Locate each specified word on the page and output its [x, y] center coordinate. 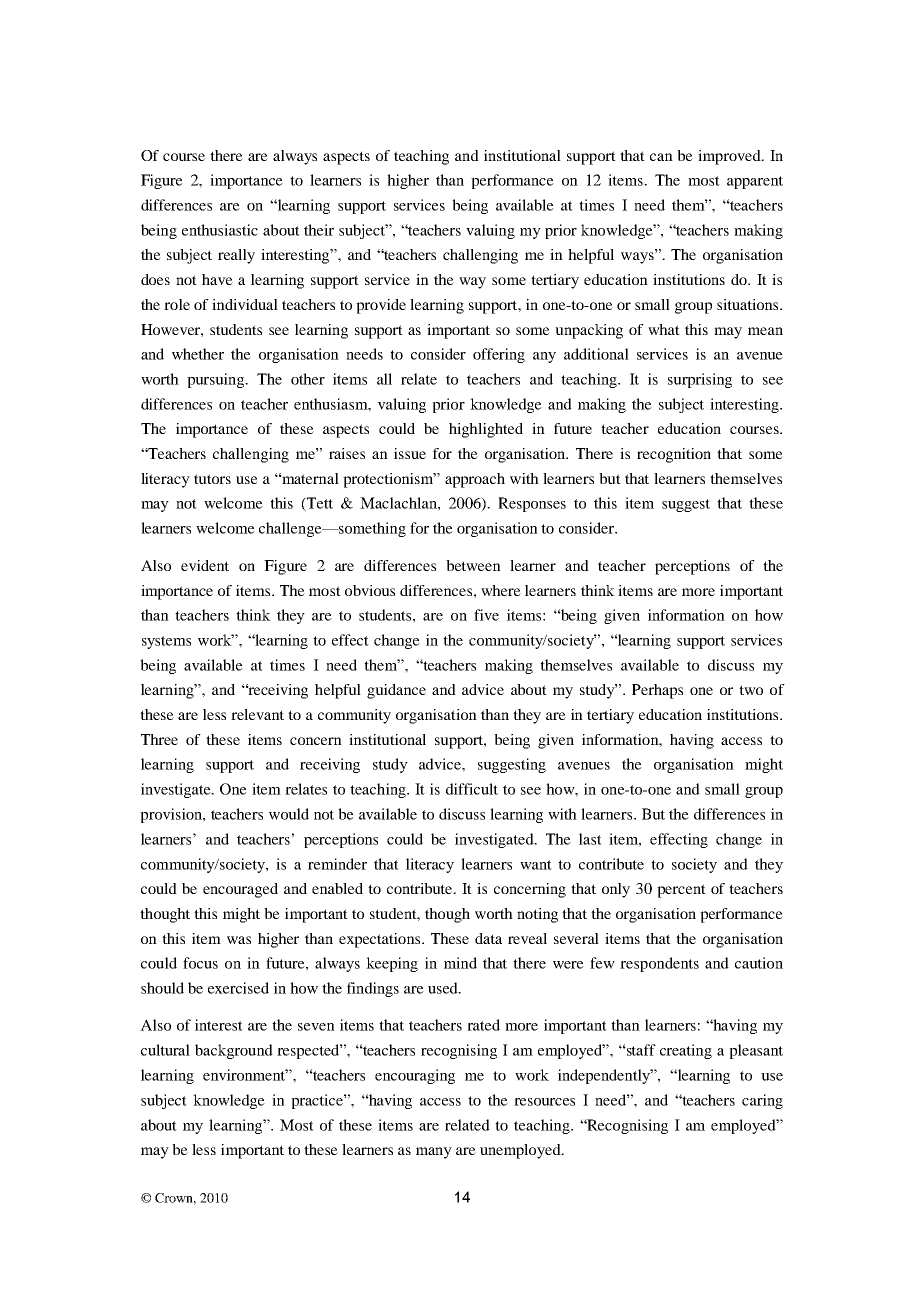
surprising [700, 380]
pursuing [217, 380]
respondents [659, 964]
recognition [674, 455]
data [488, 938]
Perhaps [657, 691]
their [319, 230]
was [239, 940]
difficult [472, 789]
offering [499, 355]
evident [205, 565]
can [661, 157]
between [473, 565]
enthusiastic [220, 230]
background [234, 1051]
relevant [257, 714]
